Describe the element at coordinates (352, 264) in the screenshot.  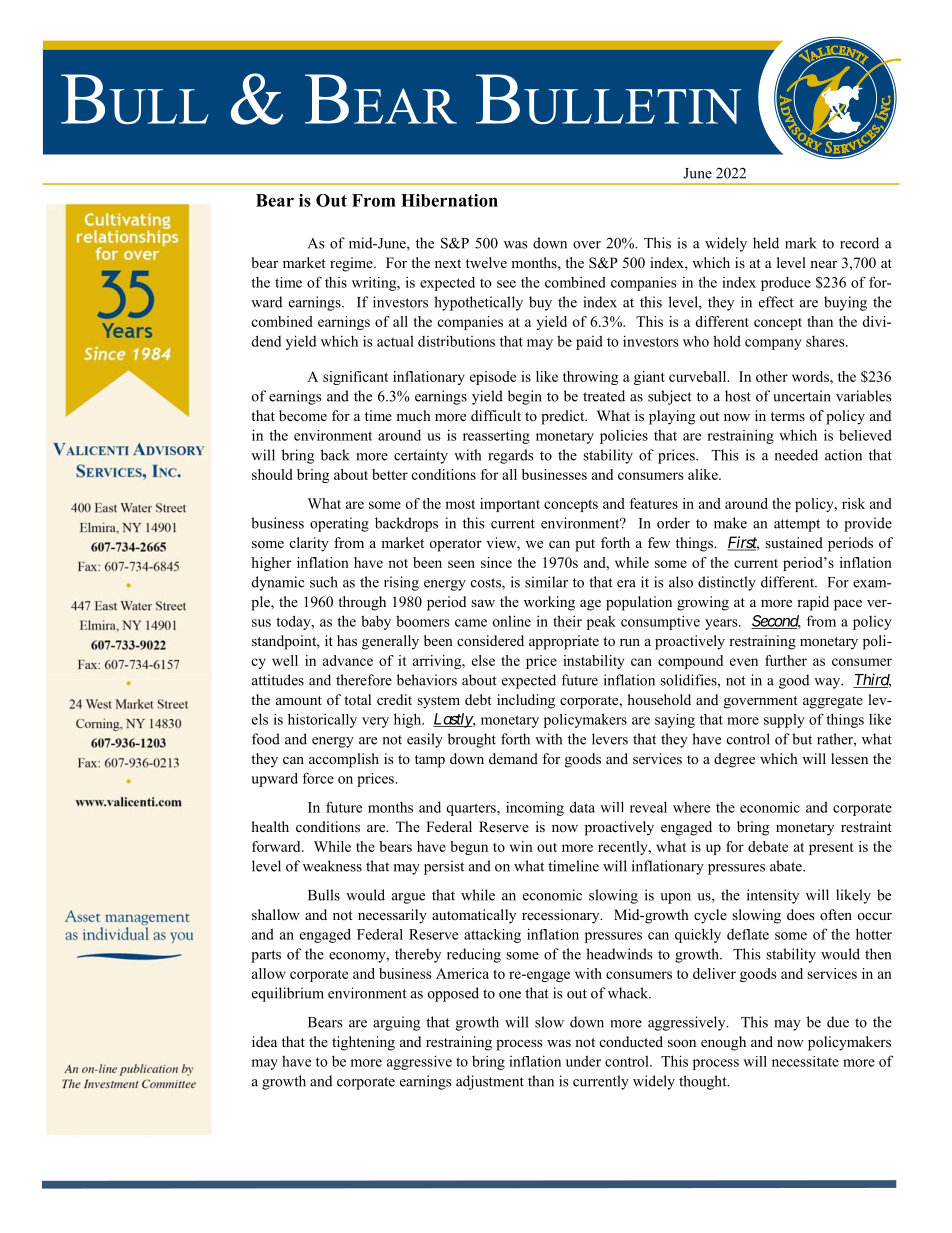
I see `regime` at that location.
